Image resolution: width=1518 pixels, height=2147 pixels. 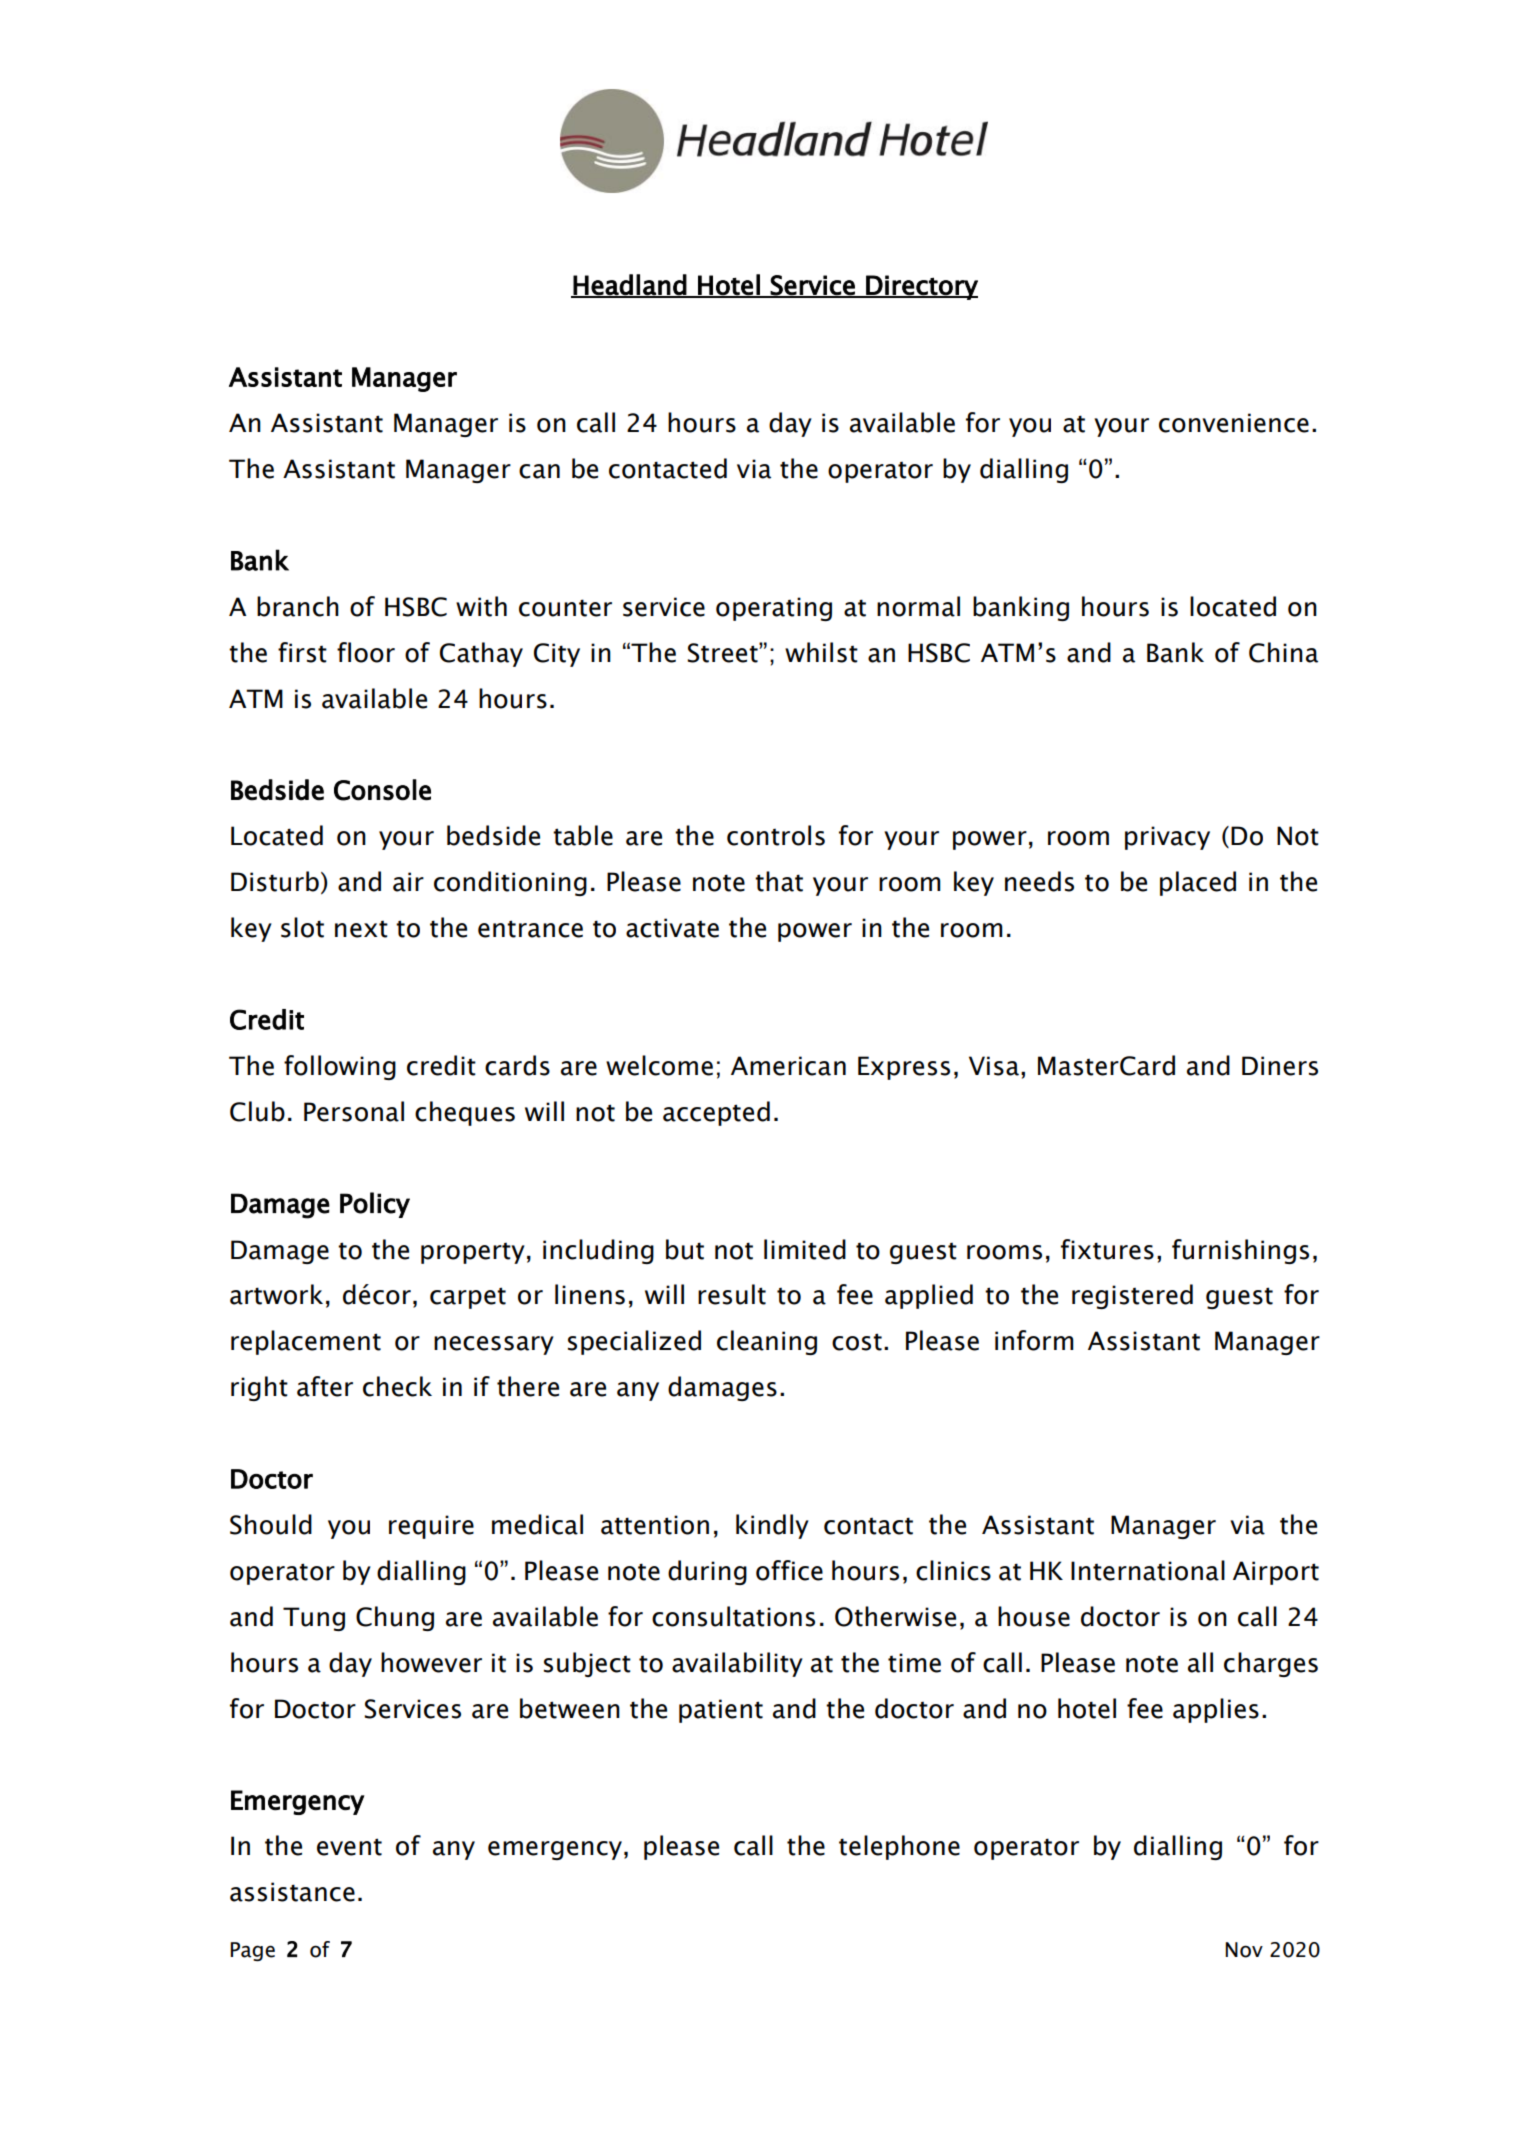 I want to click on event, so click(x=349, y=1847).
